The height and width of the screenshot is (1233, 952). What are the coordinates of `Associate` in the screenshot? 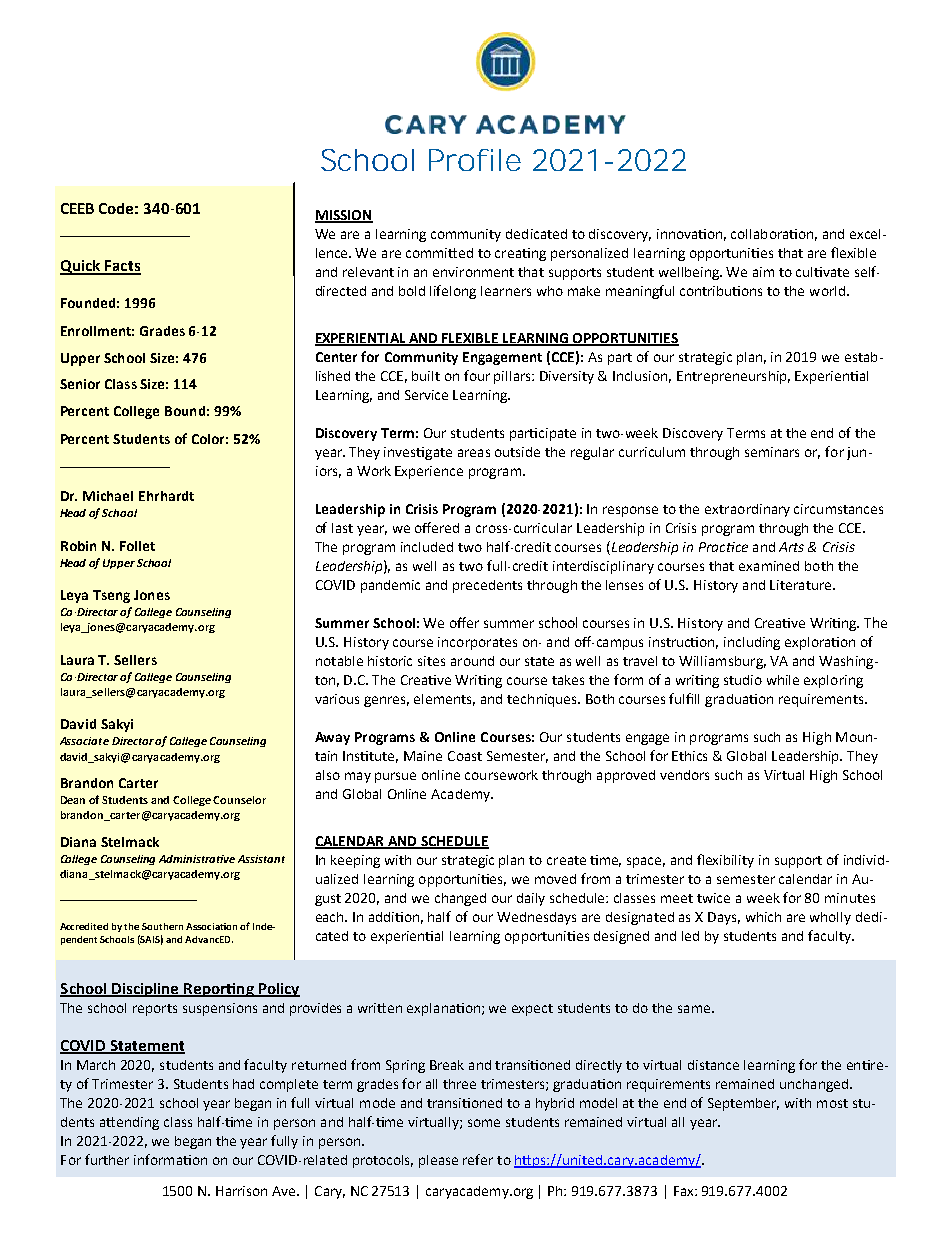 It's located at (84, 741).
